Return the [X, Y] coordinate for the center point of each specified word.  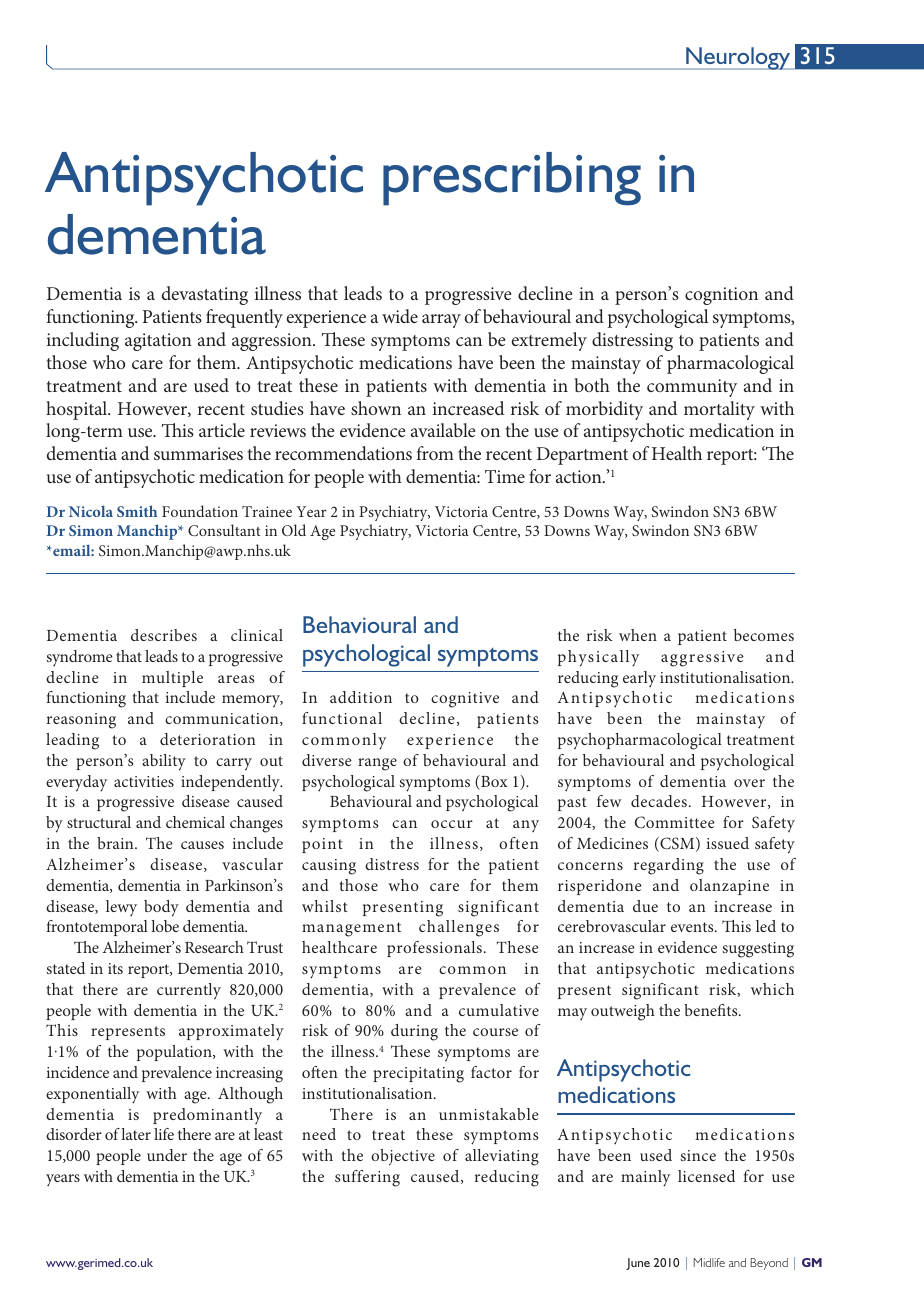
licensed [706, 1176]
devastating [205, 295]
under [167, 1155]
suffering [367, 1178]
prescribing [512, 179]
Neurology [738, 58]
